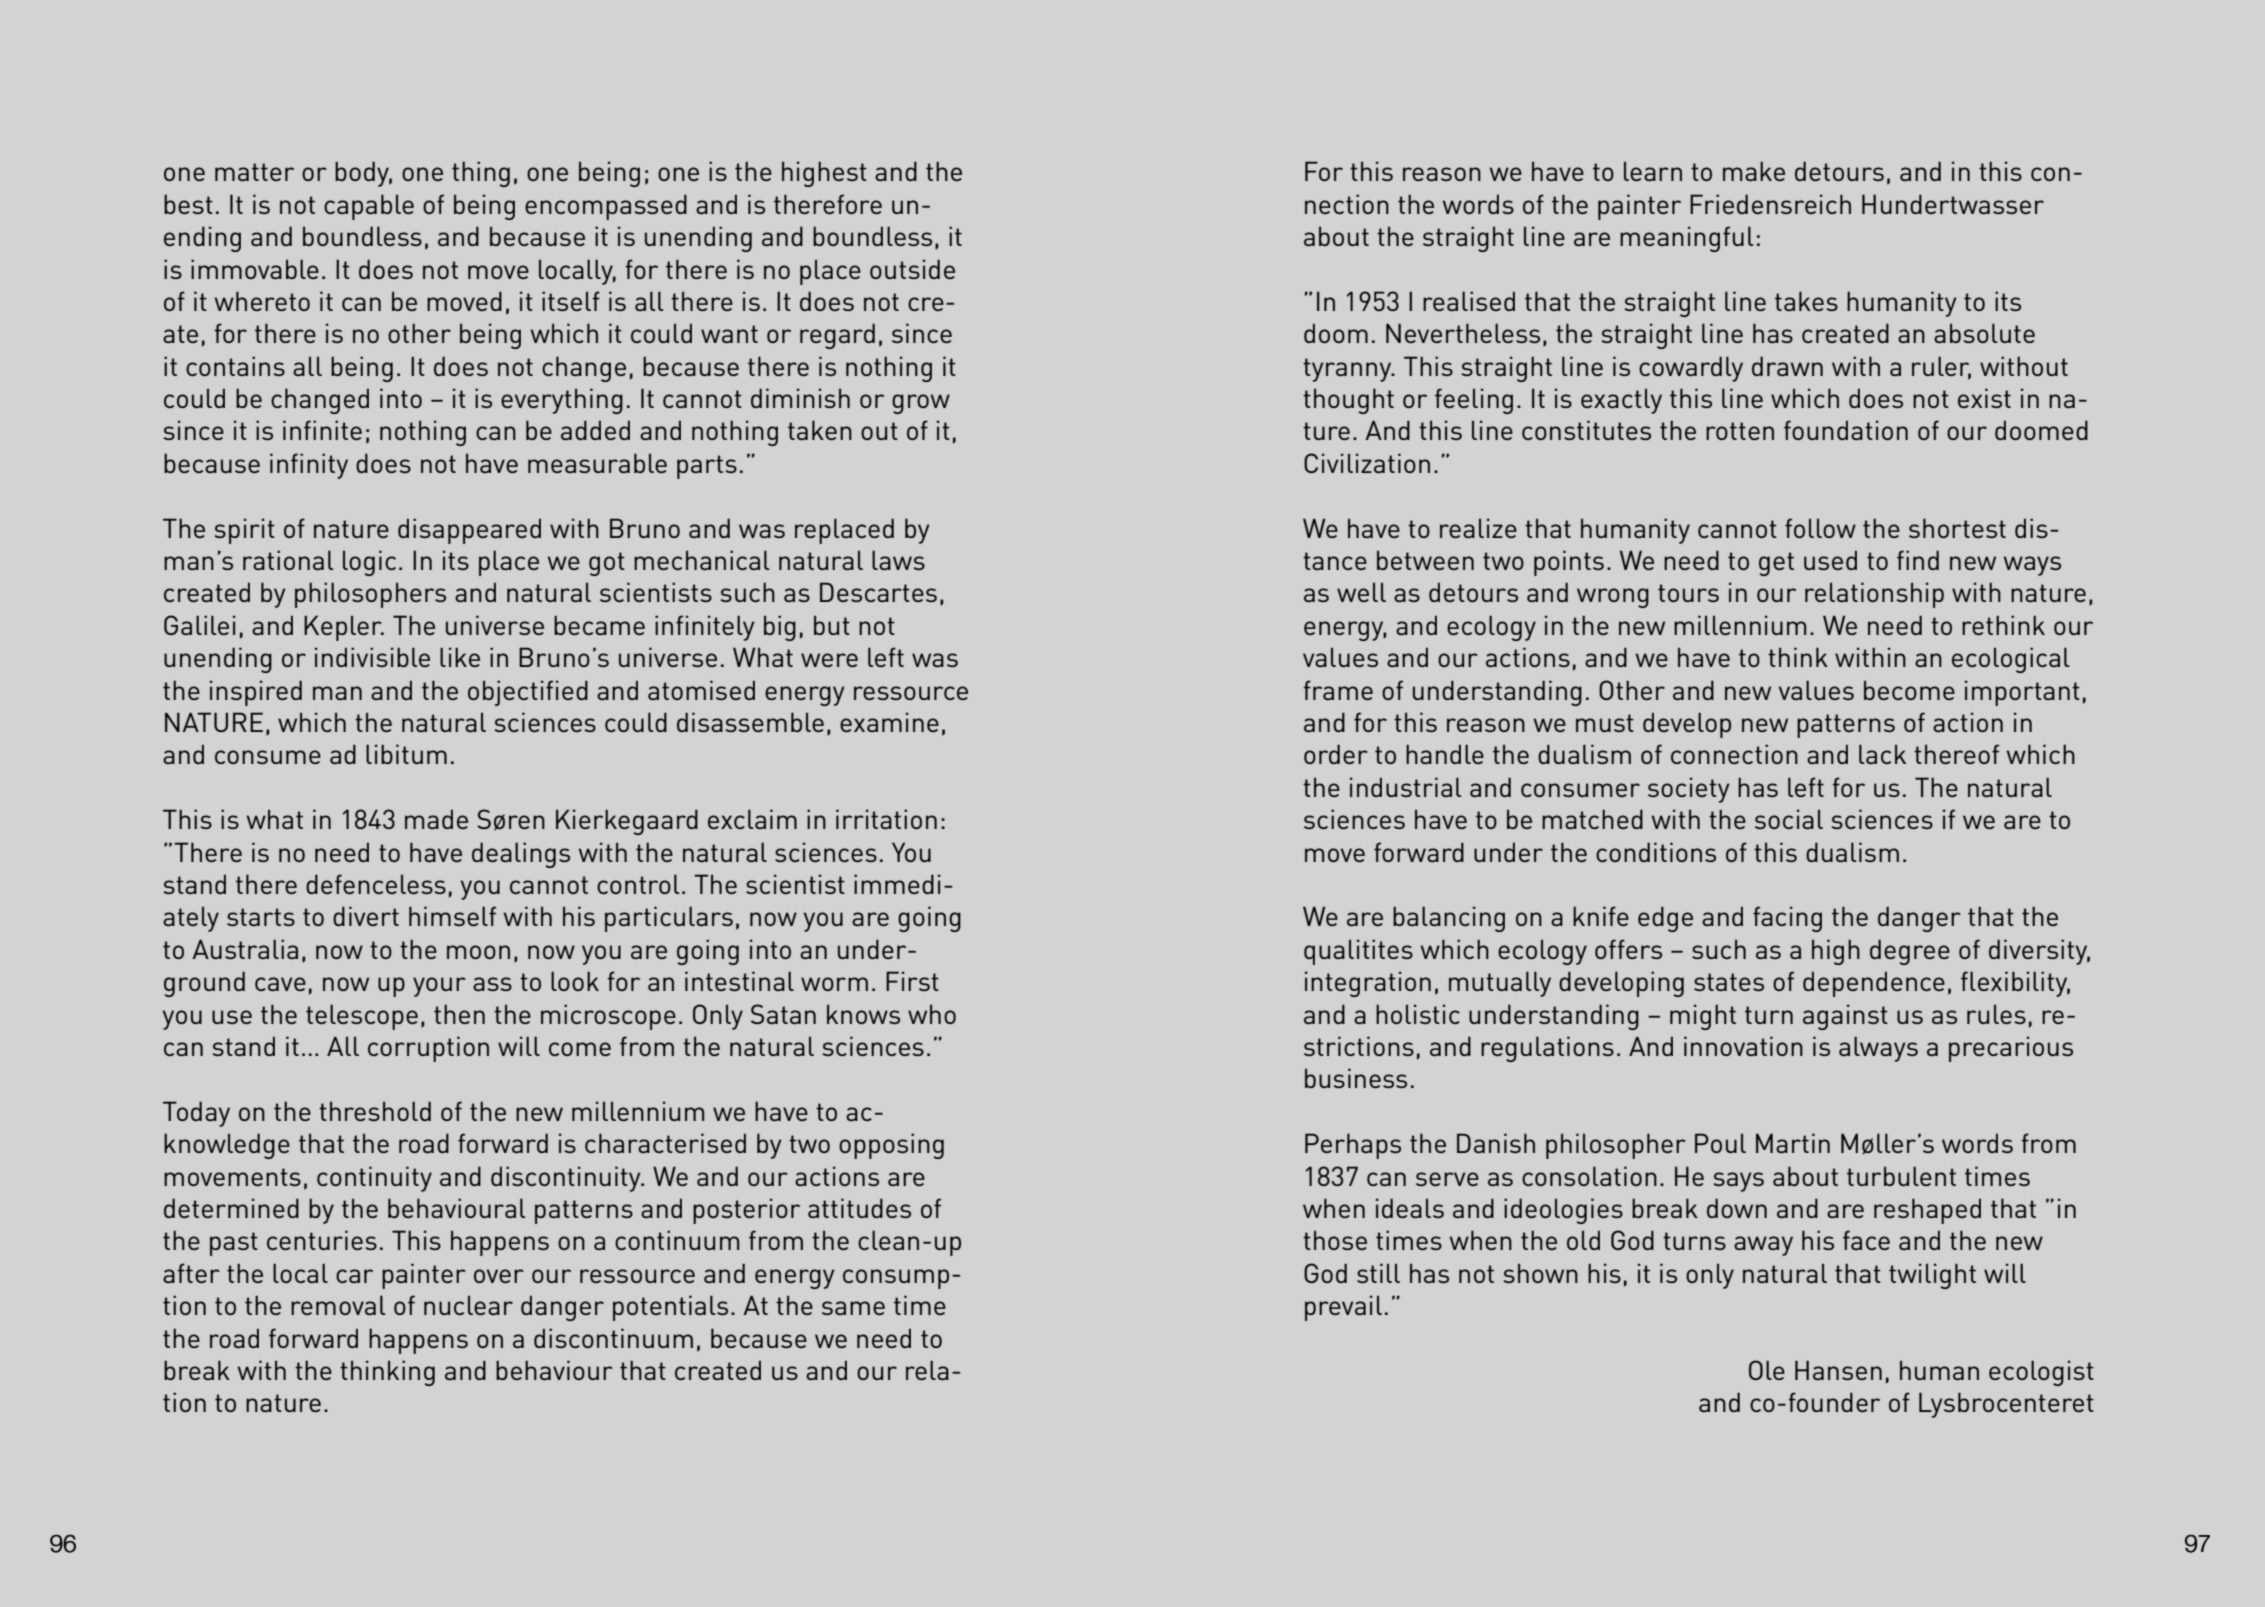  I want to click on used, so click(1830, 560).
